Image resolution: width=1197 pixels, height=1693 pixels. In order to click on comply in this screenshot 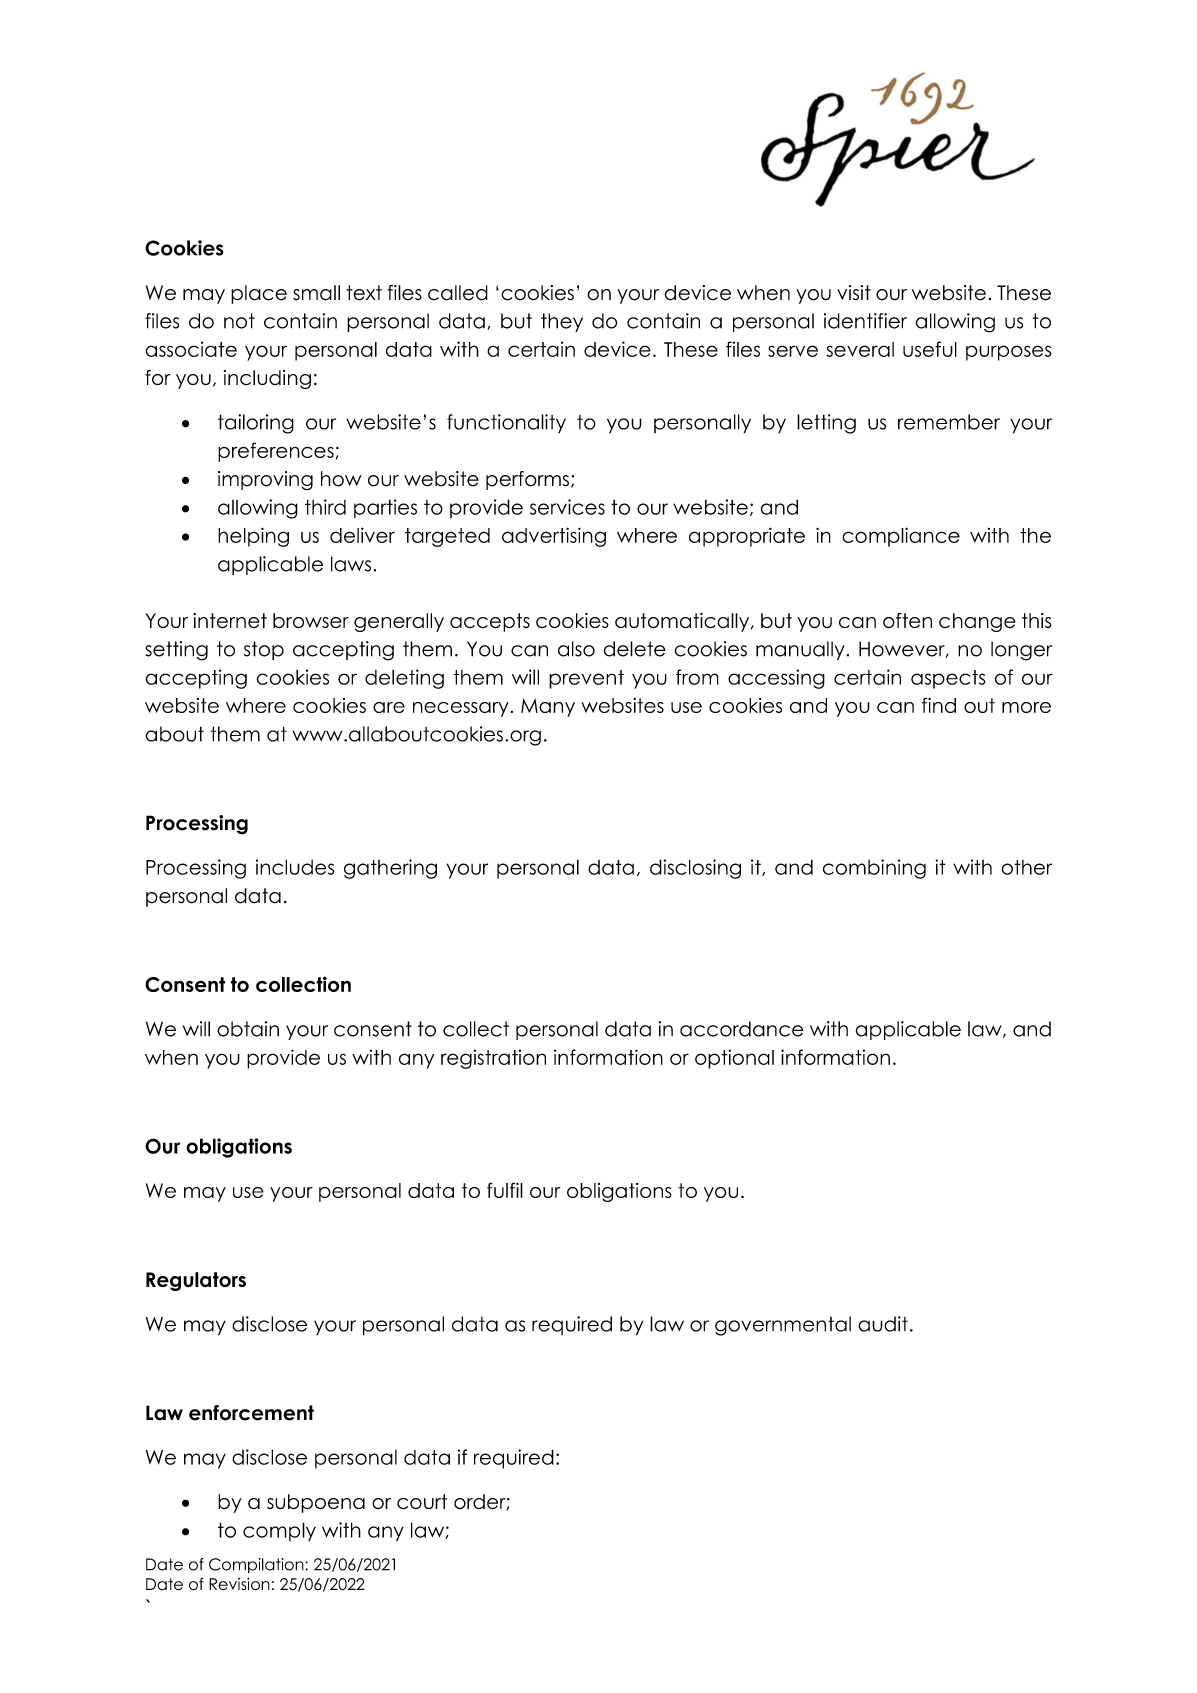, I will do `click(279, 1531)`.
